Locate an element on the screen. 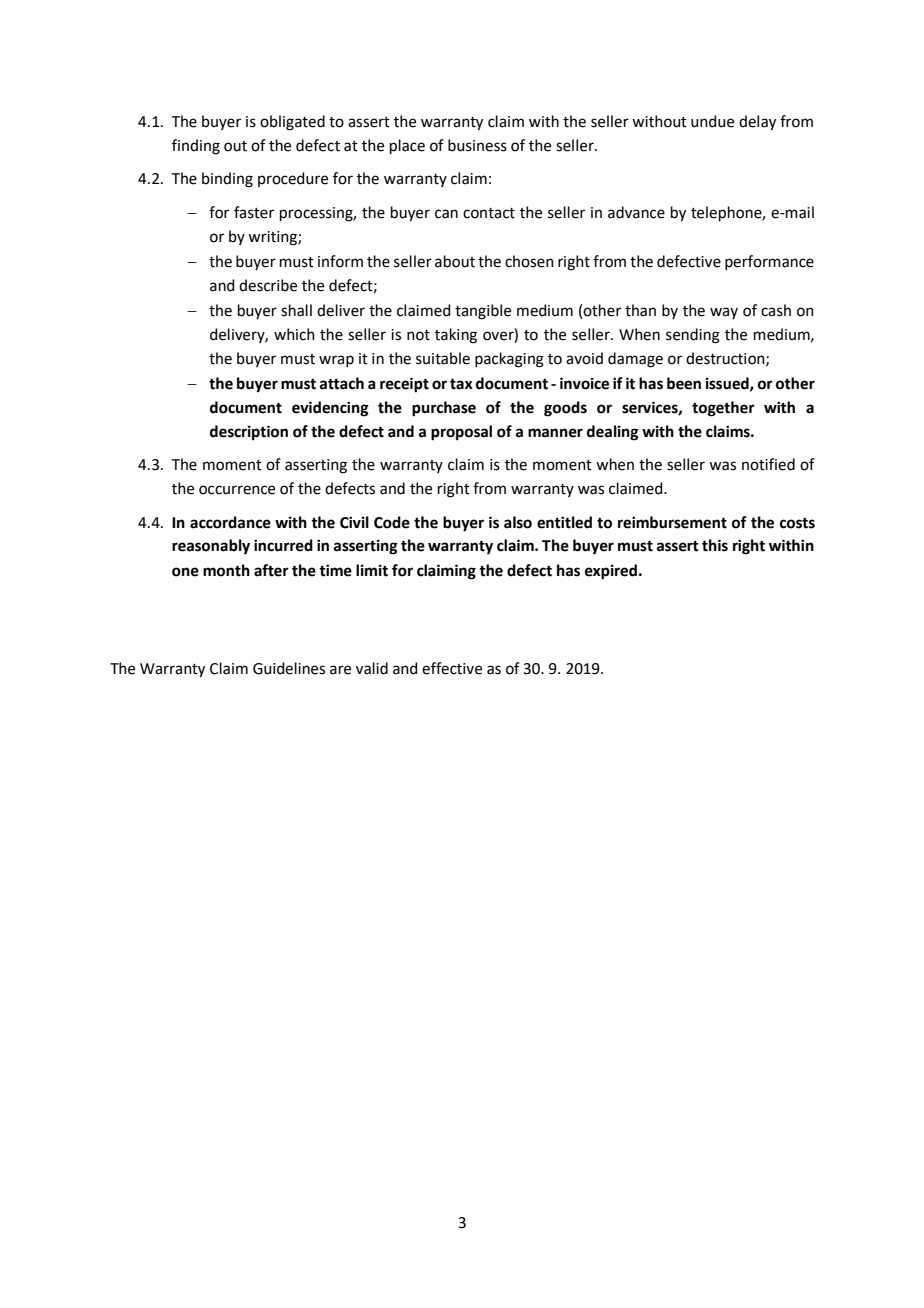 The width and height of the screenshot is (924, 1308). incurred is located at coordinates (283, 545).
